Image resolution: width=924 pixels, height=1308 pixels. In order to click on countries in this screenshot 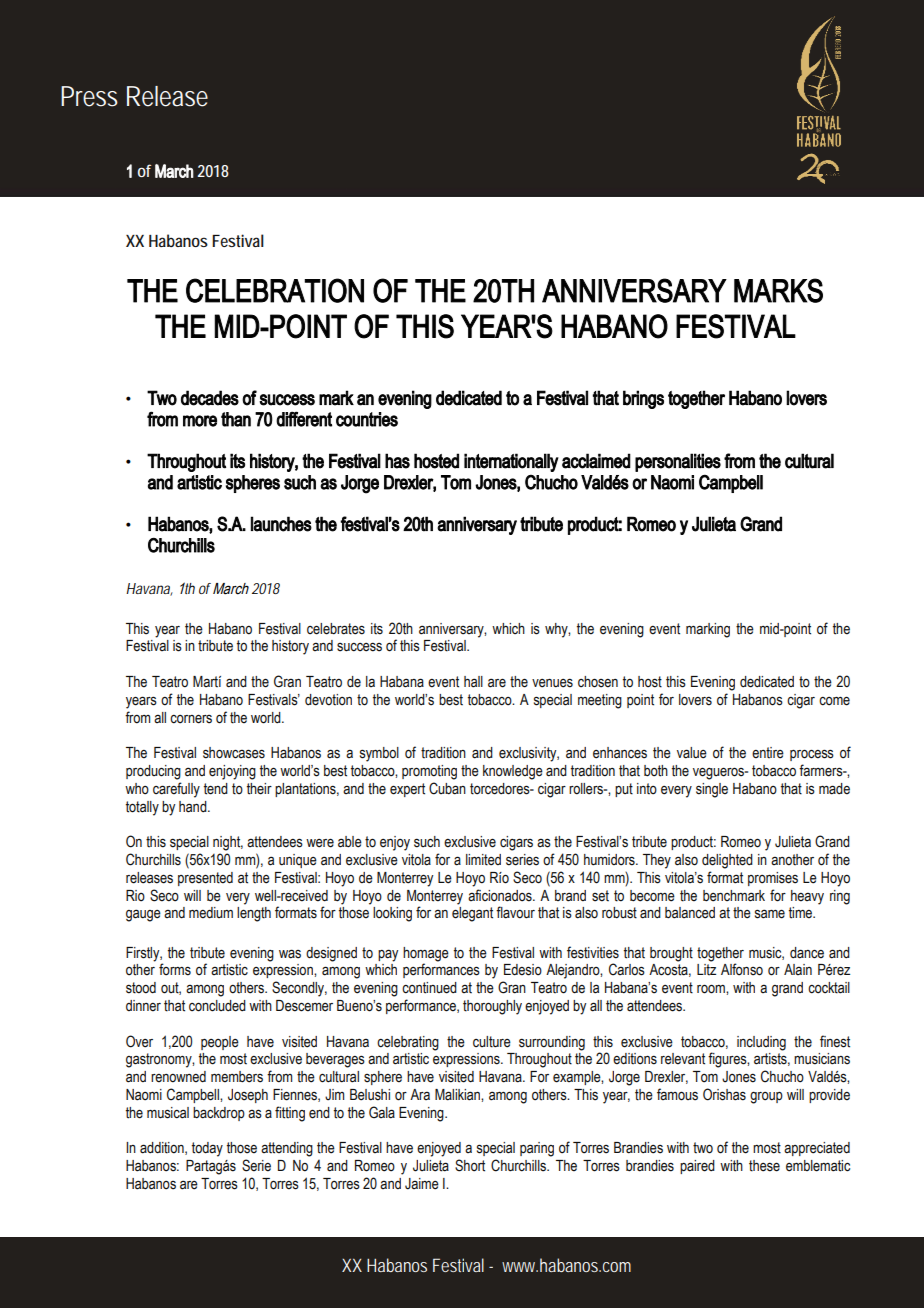, I will do `click(367, 419)`.
